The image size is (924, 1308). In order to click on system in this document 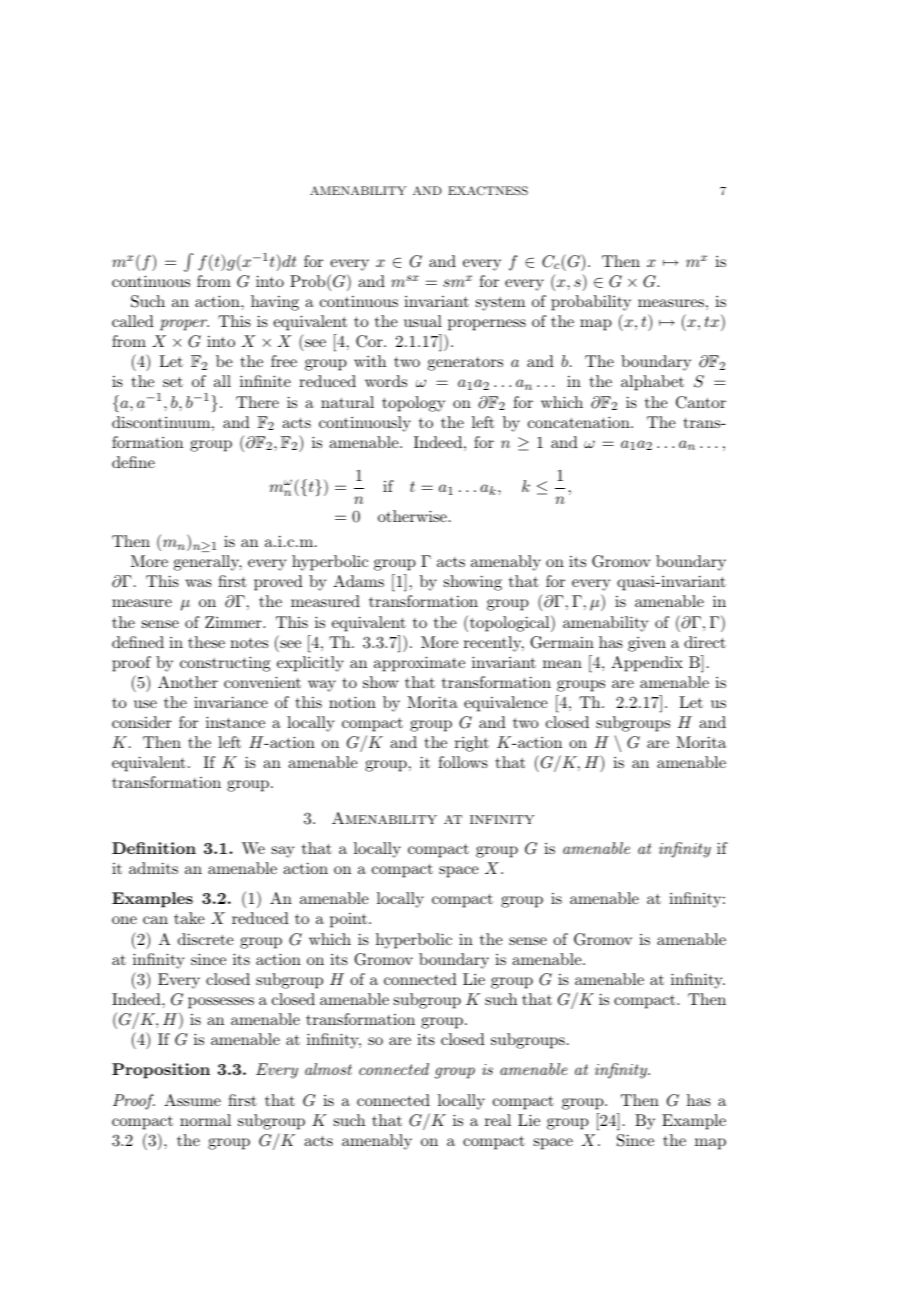, I will do `click(500, 304)`.
